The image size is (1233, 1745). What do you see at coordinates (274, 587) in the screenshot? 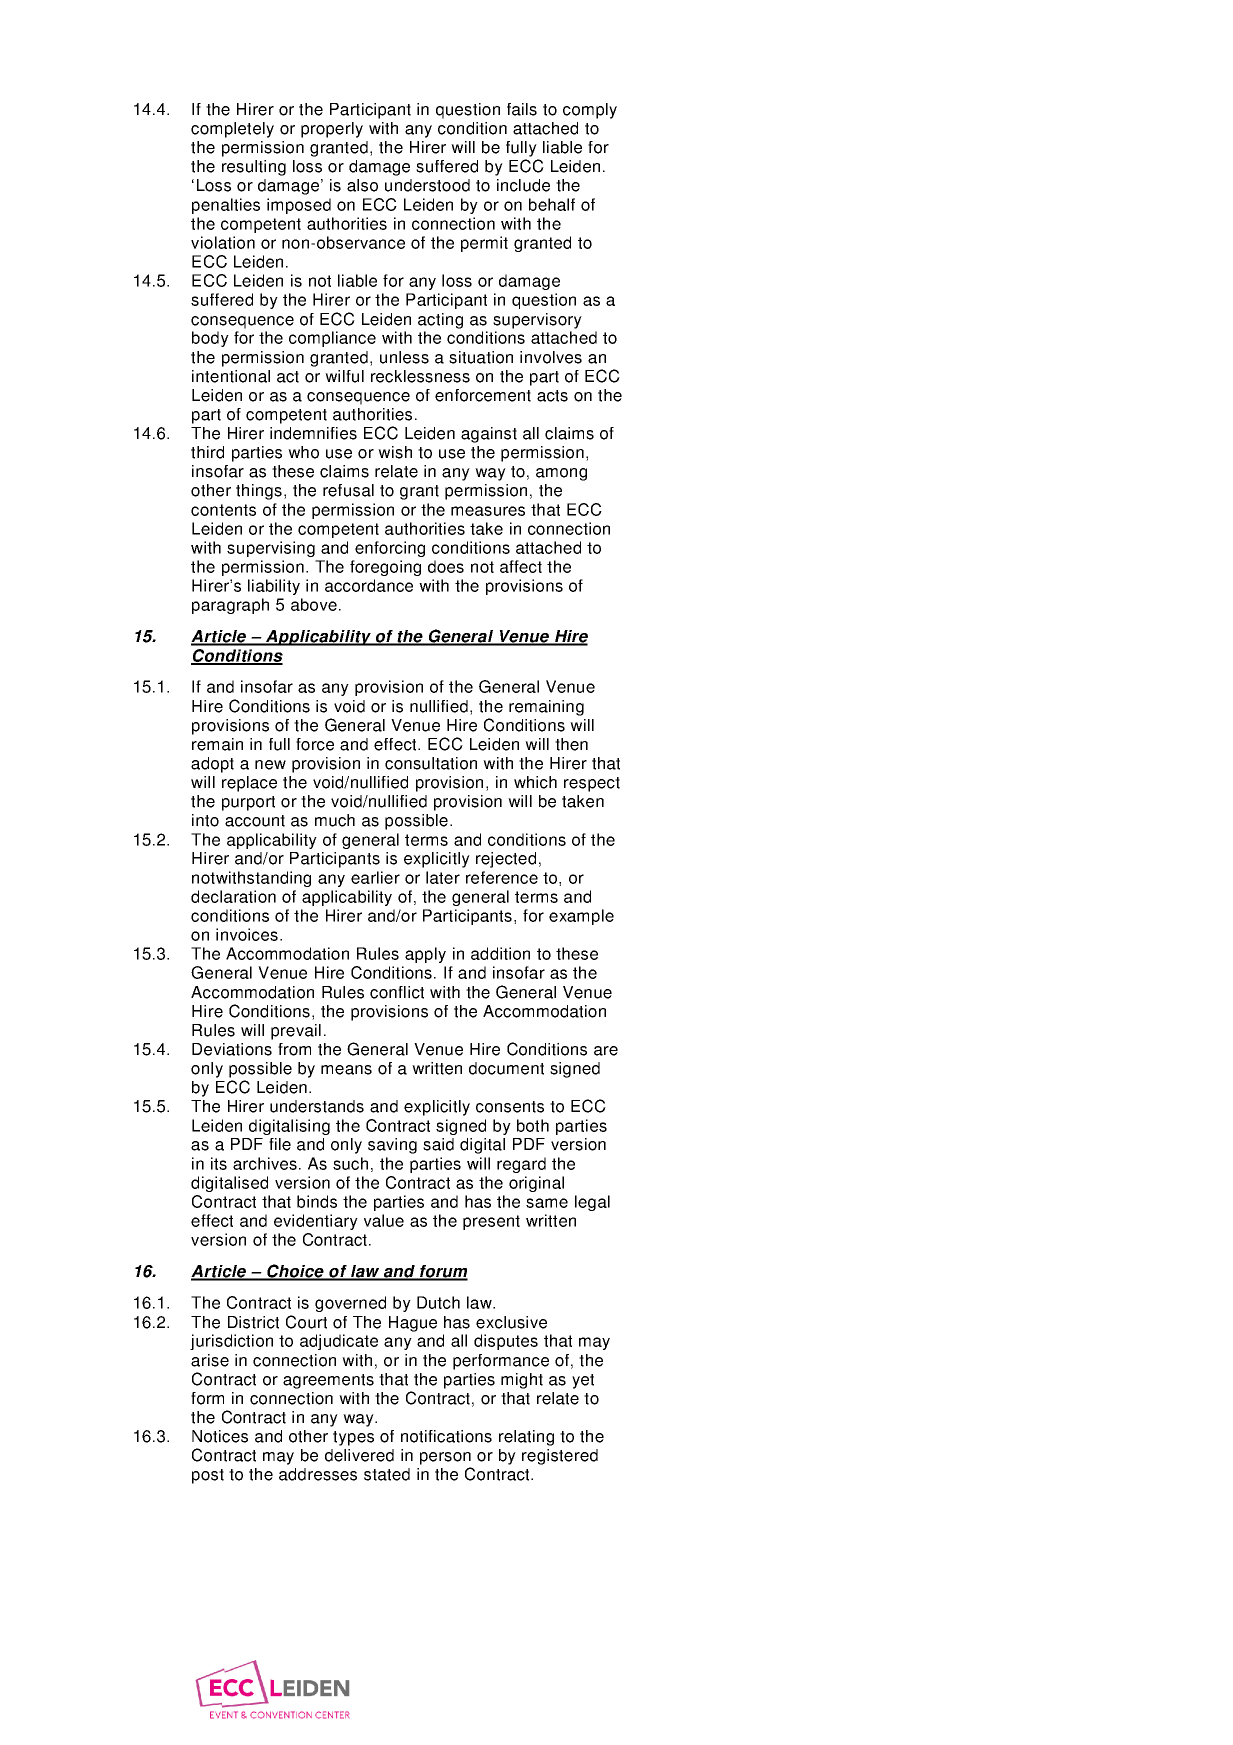
I see `liability` at bounding box center [274, 587].
